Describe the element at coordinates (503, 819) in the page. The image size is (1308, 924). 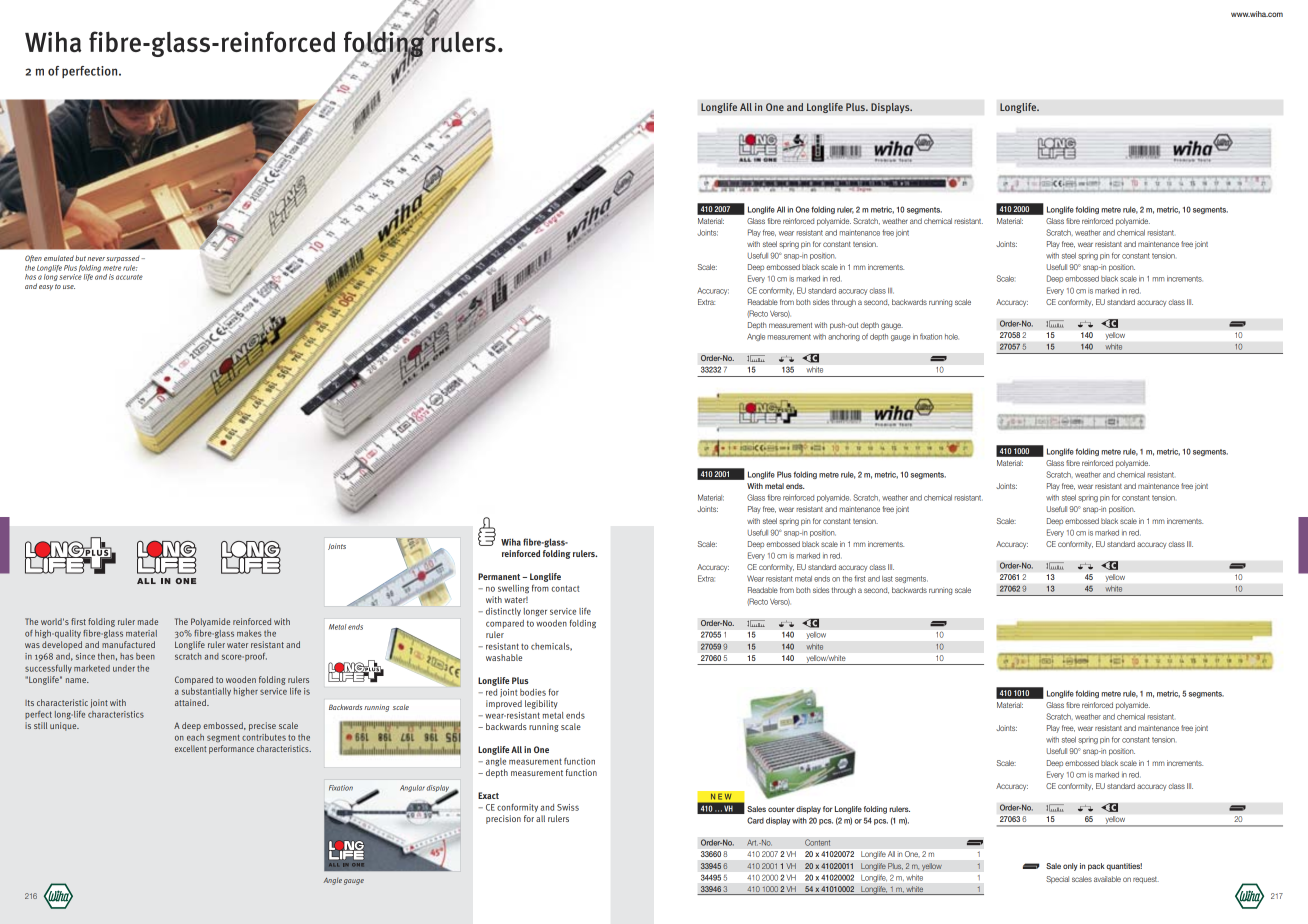
I see `precision` at that location.
